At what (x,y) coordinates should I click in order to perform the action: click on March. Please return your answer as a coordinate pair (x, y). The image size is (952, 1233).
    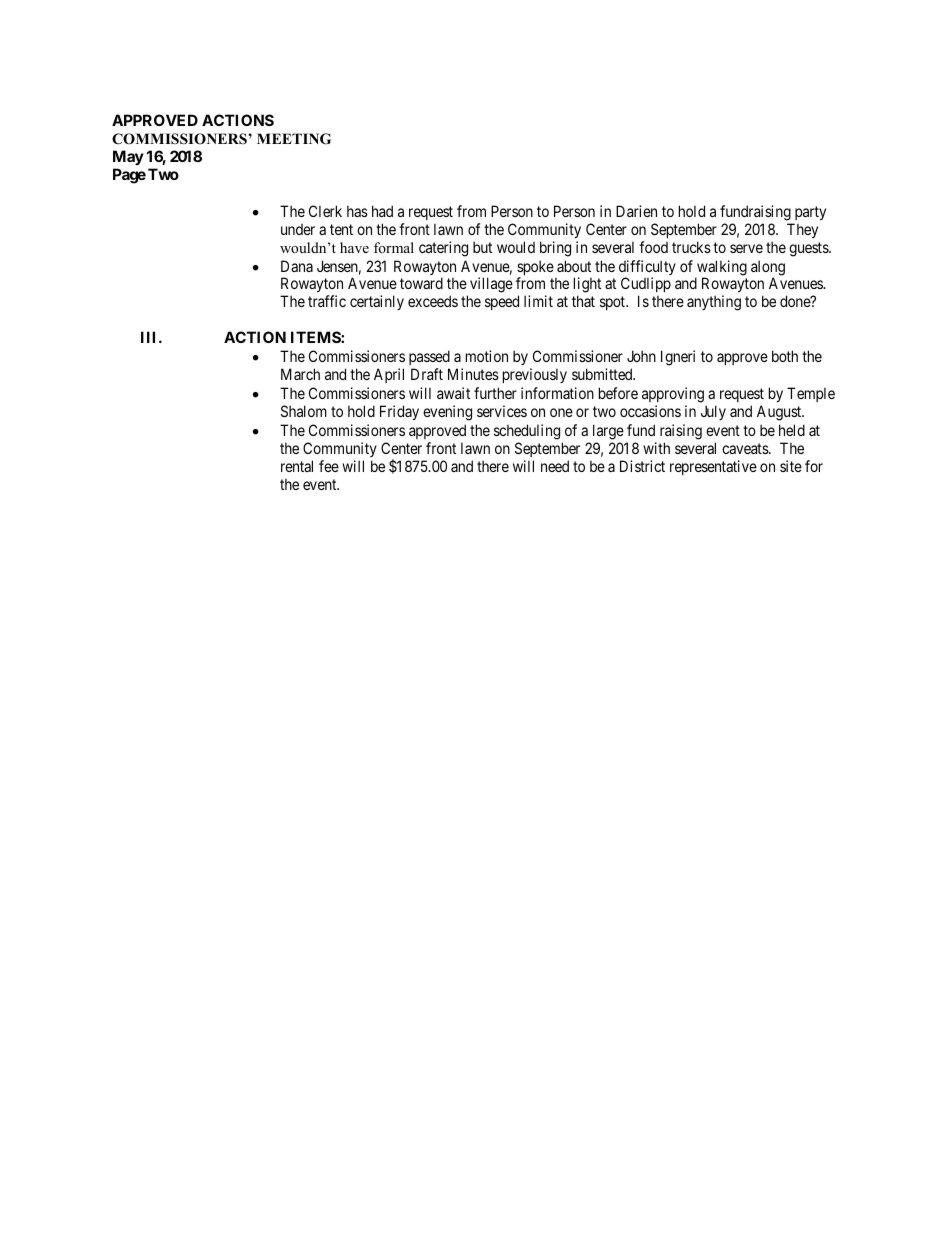
    Looking at the image, I should click on (300, 374).
